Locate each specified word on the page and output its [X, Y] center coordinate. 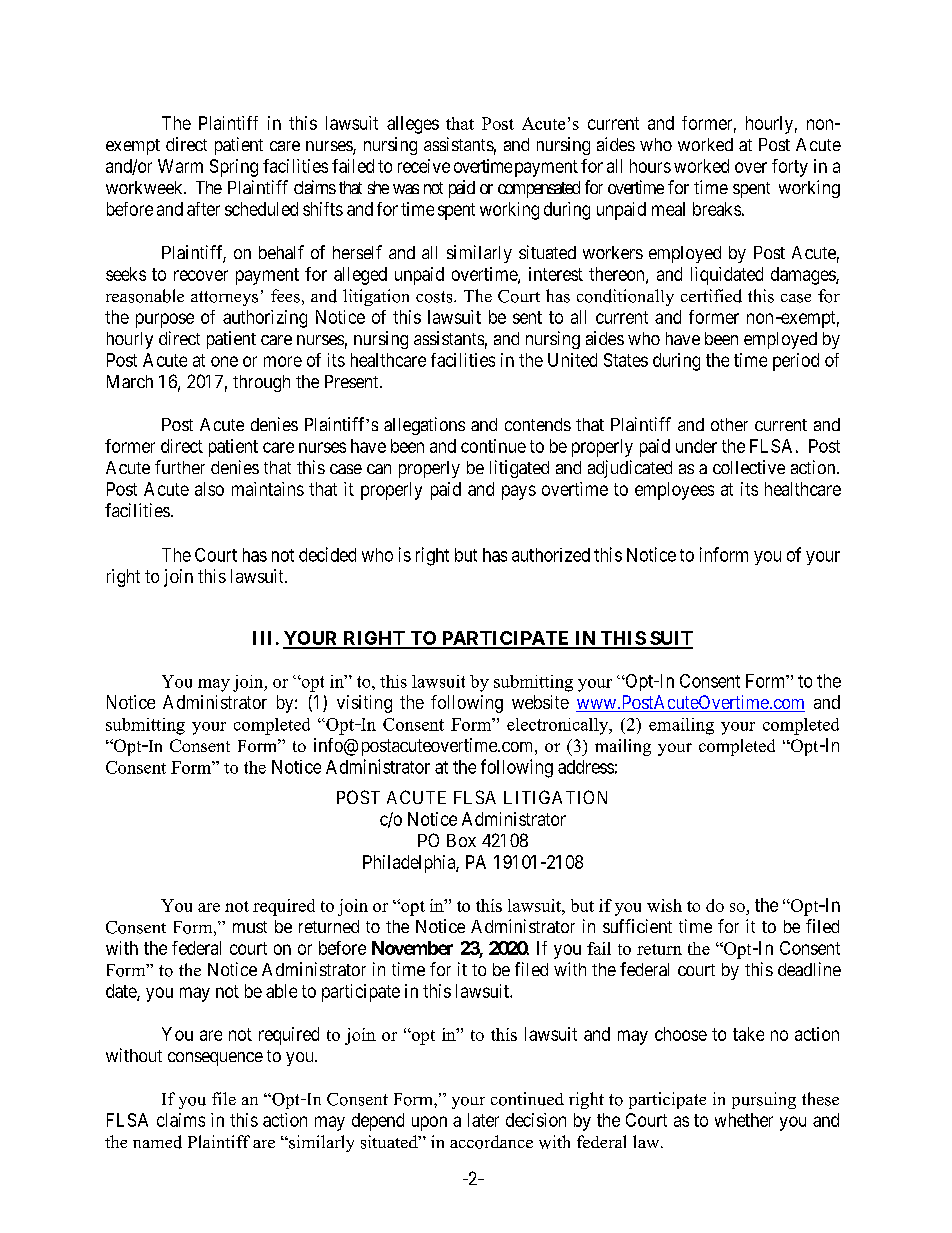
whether [744, 1120]
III [262, 638]
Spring [234, 168]
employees [674, 491]
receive [424, 166]
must [250, 927]
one [224, 361]
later [483, 1120]
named [157, 1142]
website [540, 702]
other [729, 424]
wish [664, 905]
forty [790, 168]
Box [461, 840]
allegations [424, 426]
